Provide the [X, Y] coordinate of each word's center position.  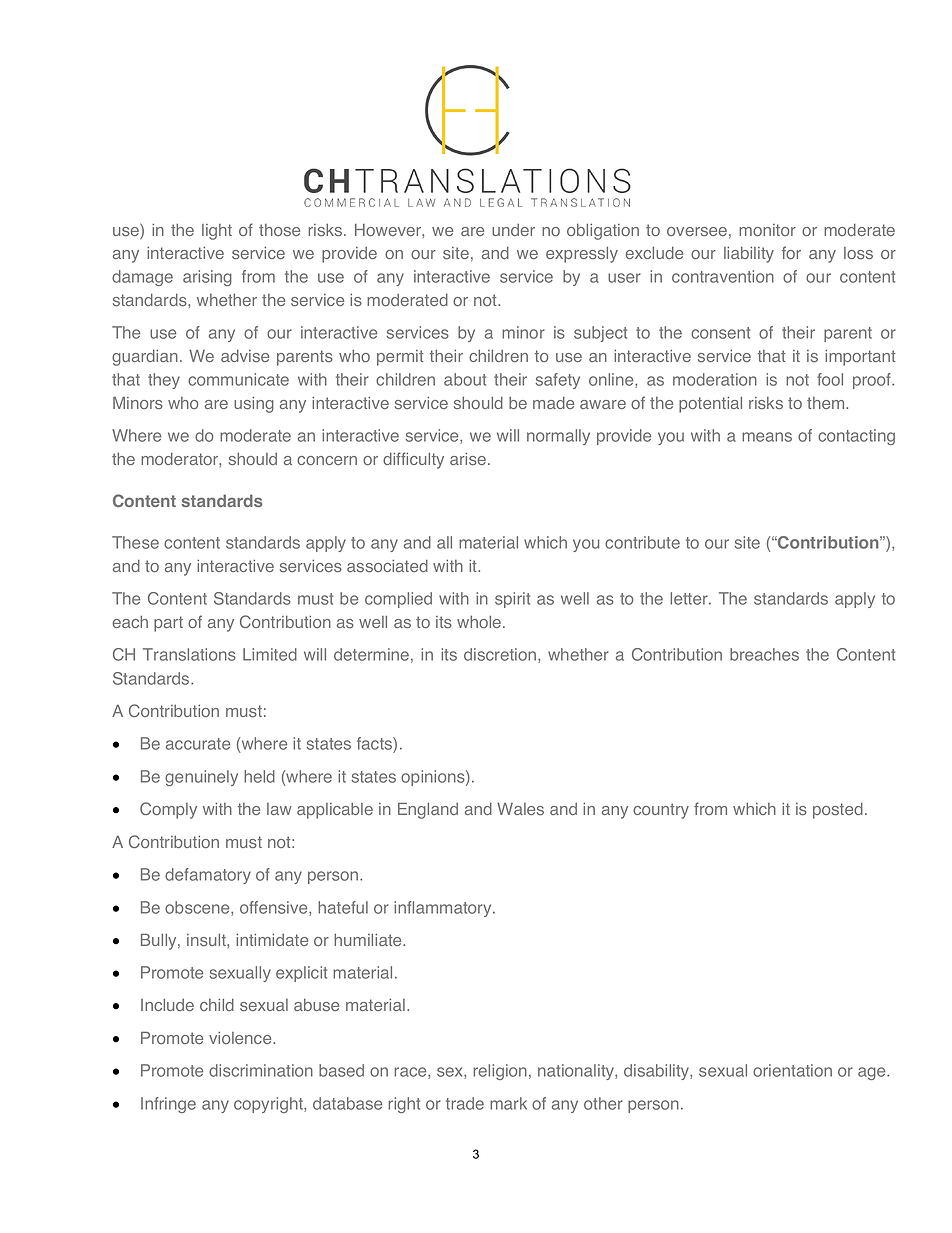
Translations [189, 654]
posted [838, 810]
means [767, 437]
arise [469, 459]
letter [690, 598]
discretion [501, 655]
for [791, 252]
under [513, 230]
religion [500, 1072]
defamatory [208, 876]
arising [207, 278]
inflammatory [444, 909]
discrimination [261, 1070]
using [254, 405]
